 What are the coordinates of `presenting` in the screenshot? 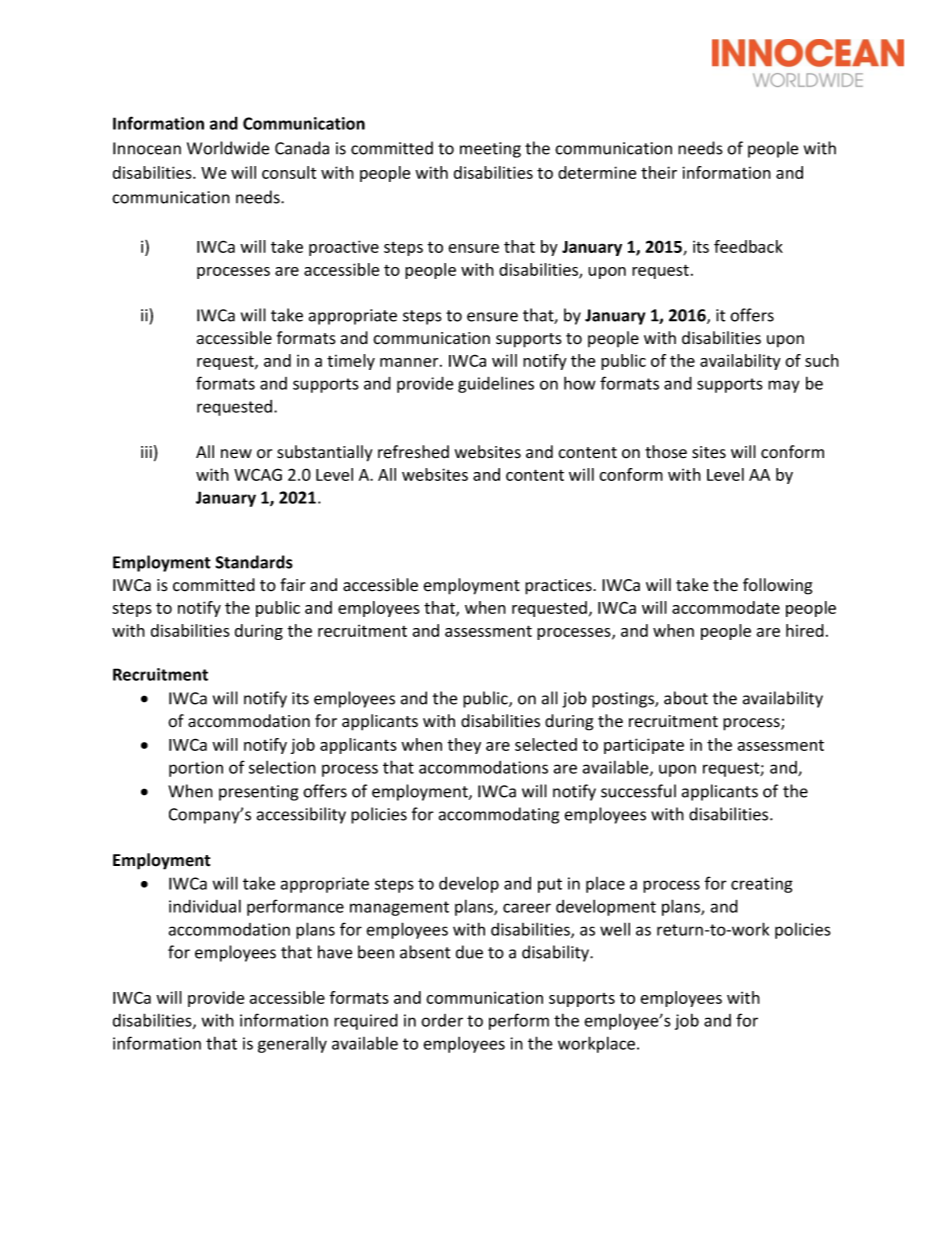 It's located at (258, 793).
